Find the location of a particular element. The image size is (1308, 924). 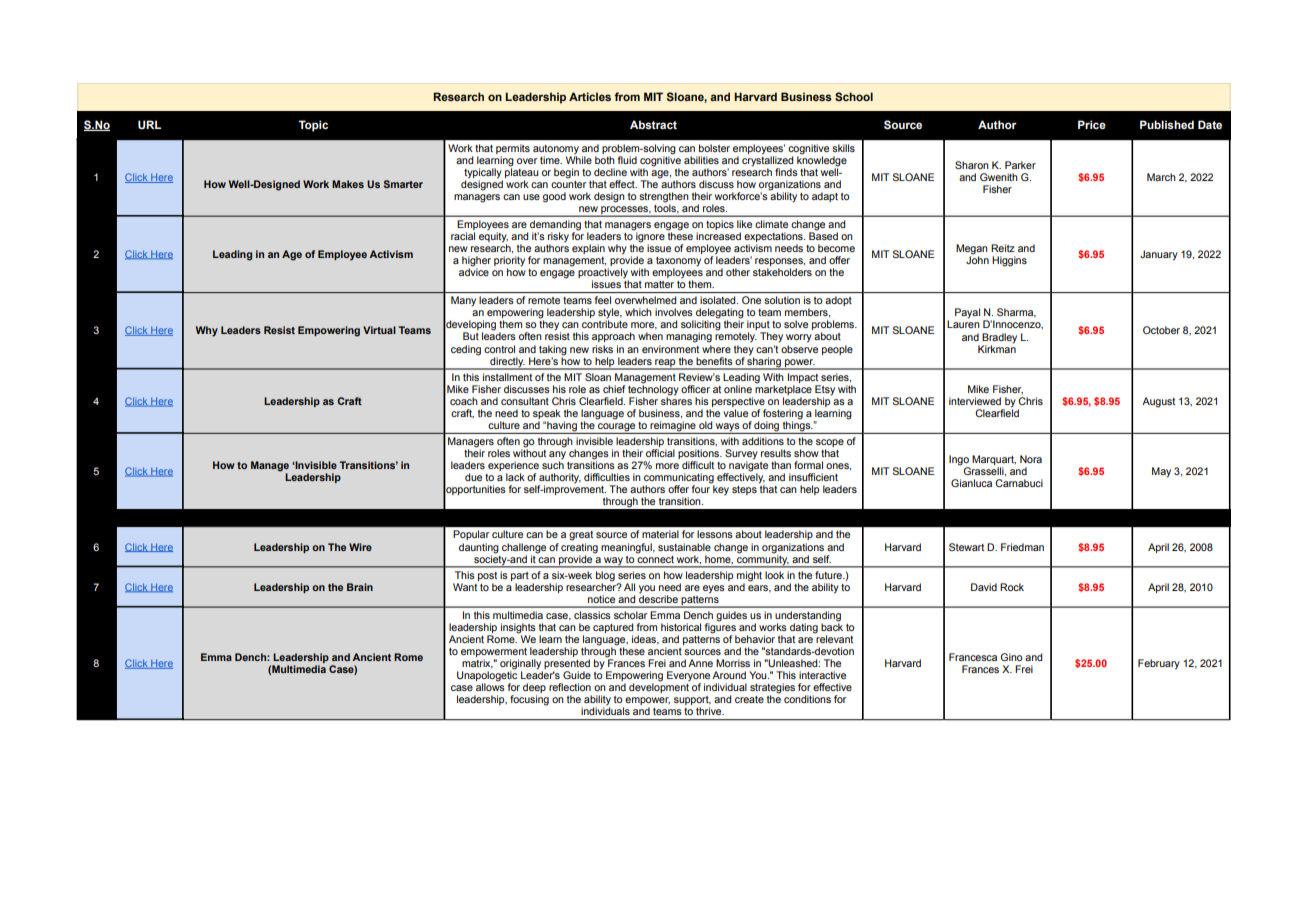

URL is located at coordinates (149, 125).
